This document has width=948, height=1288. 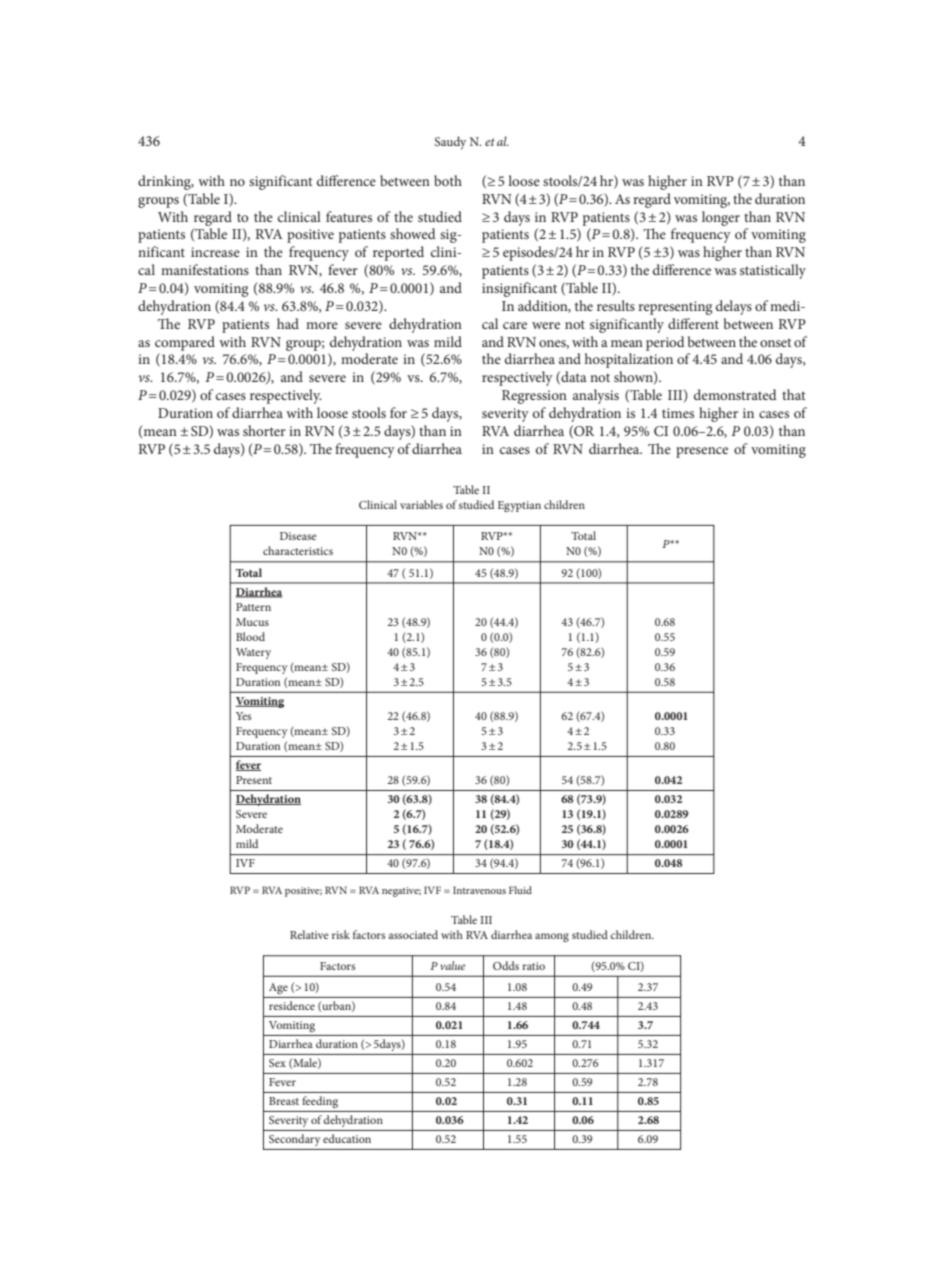 What do you see at coordinates (349, 216) in the document?
I see `features` at bounding box center [349, 216].
